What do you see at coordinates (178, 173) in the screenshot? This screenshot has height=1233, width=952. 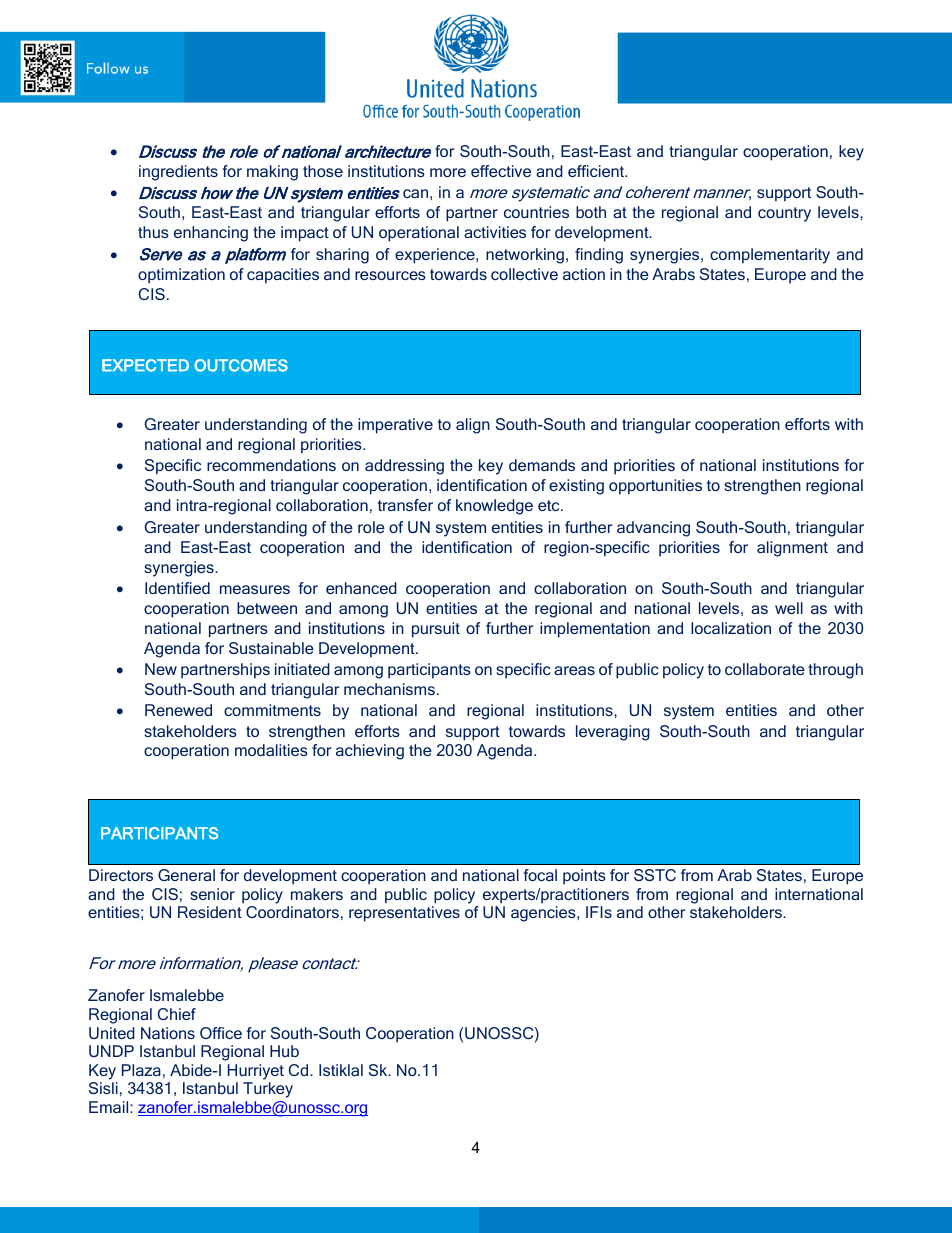 I see `ingredients` at bounding box center [178, 173].
